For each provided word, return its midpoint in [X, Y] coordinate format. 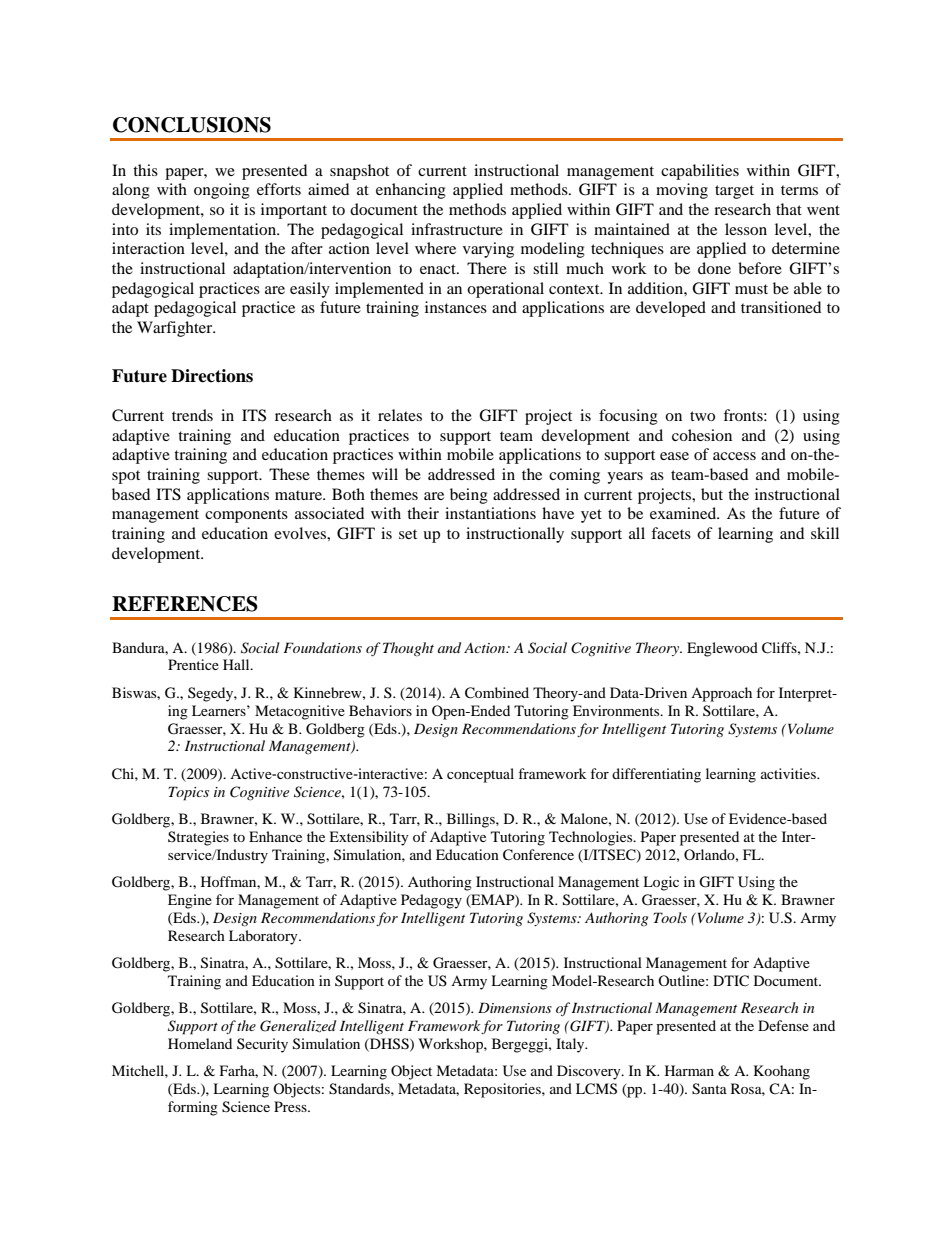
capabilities [700, 172]
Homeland [200, 1043]
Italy [571, 1045]
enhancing [411, 191]
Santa [709, 1089]
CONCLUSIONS [192, 125]
